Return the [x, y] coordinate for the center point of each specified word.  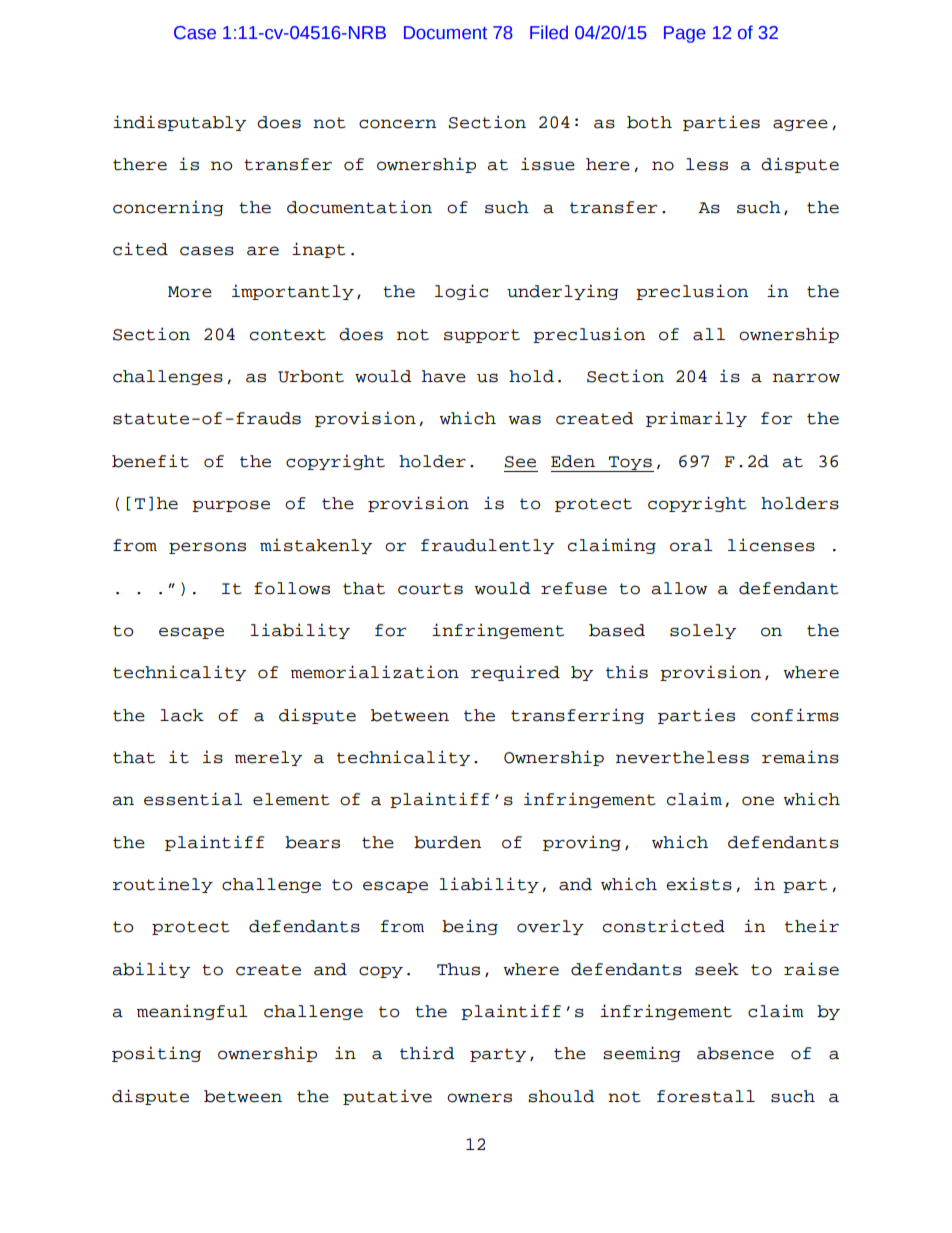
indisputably [179, 123]
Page [685, 34]
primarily [696, 419]
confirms [795, 715]
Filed [549, 32]
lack [182, 715]
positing [156, 1054]
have [444, 376]
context [288, 335]
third [427, 1053]
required [515, 673]
